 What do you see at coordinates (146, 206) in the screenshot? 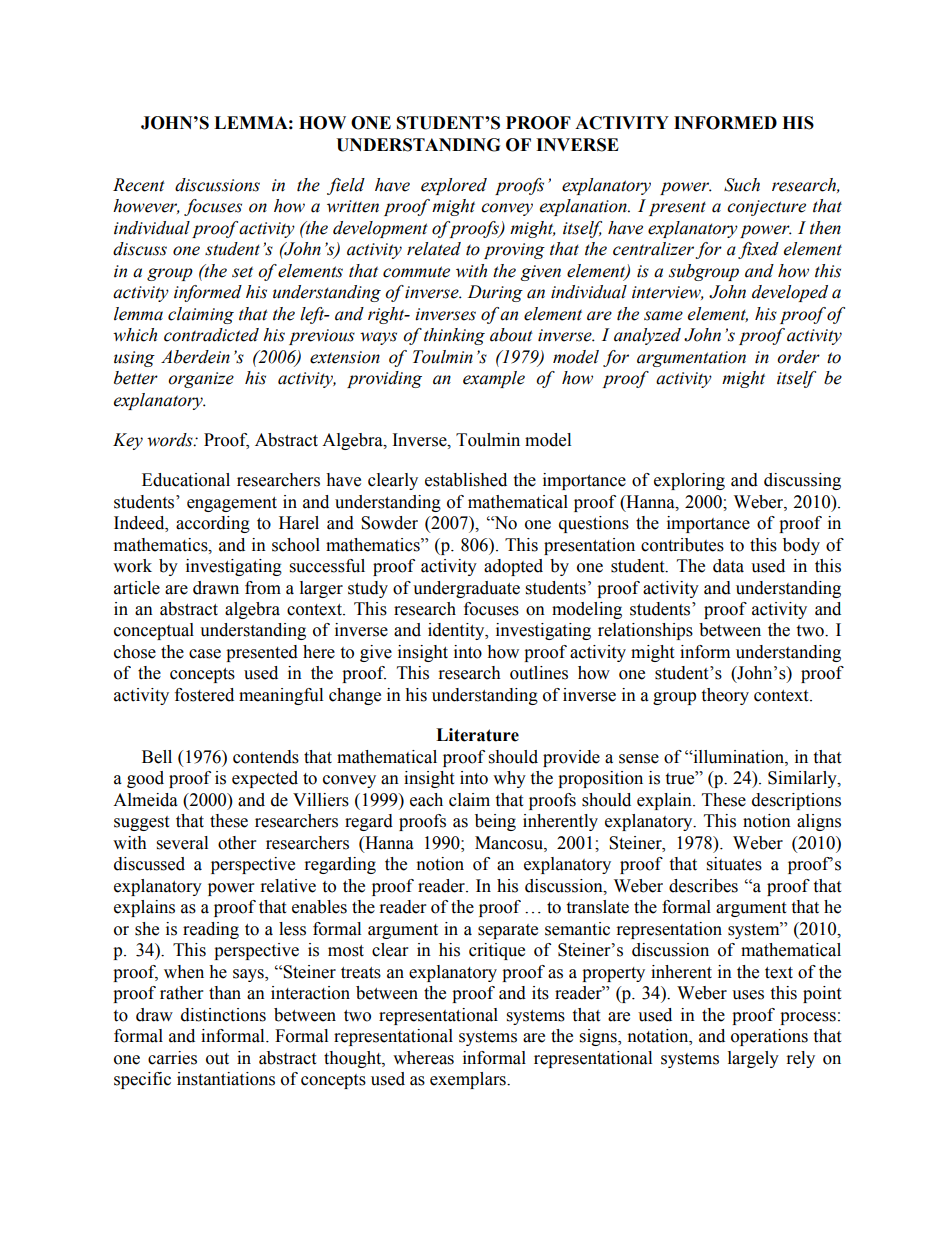
I see `however` at bounding box center [146, 206].
